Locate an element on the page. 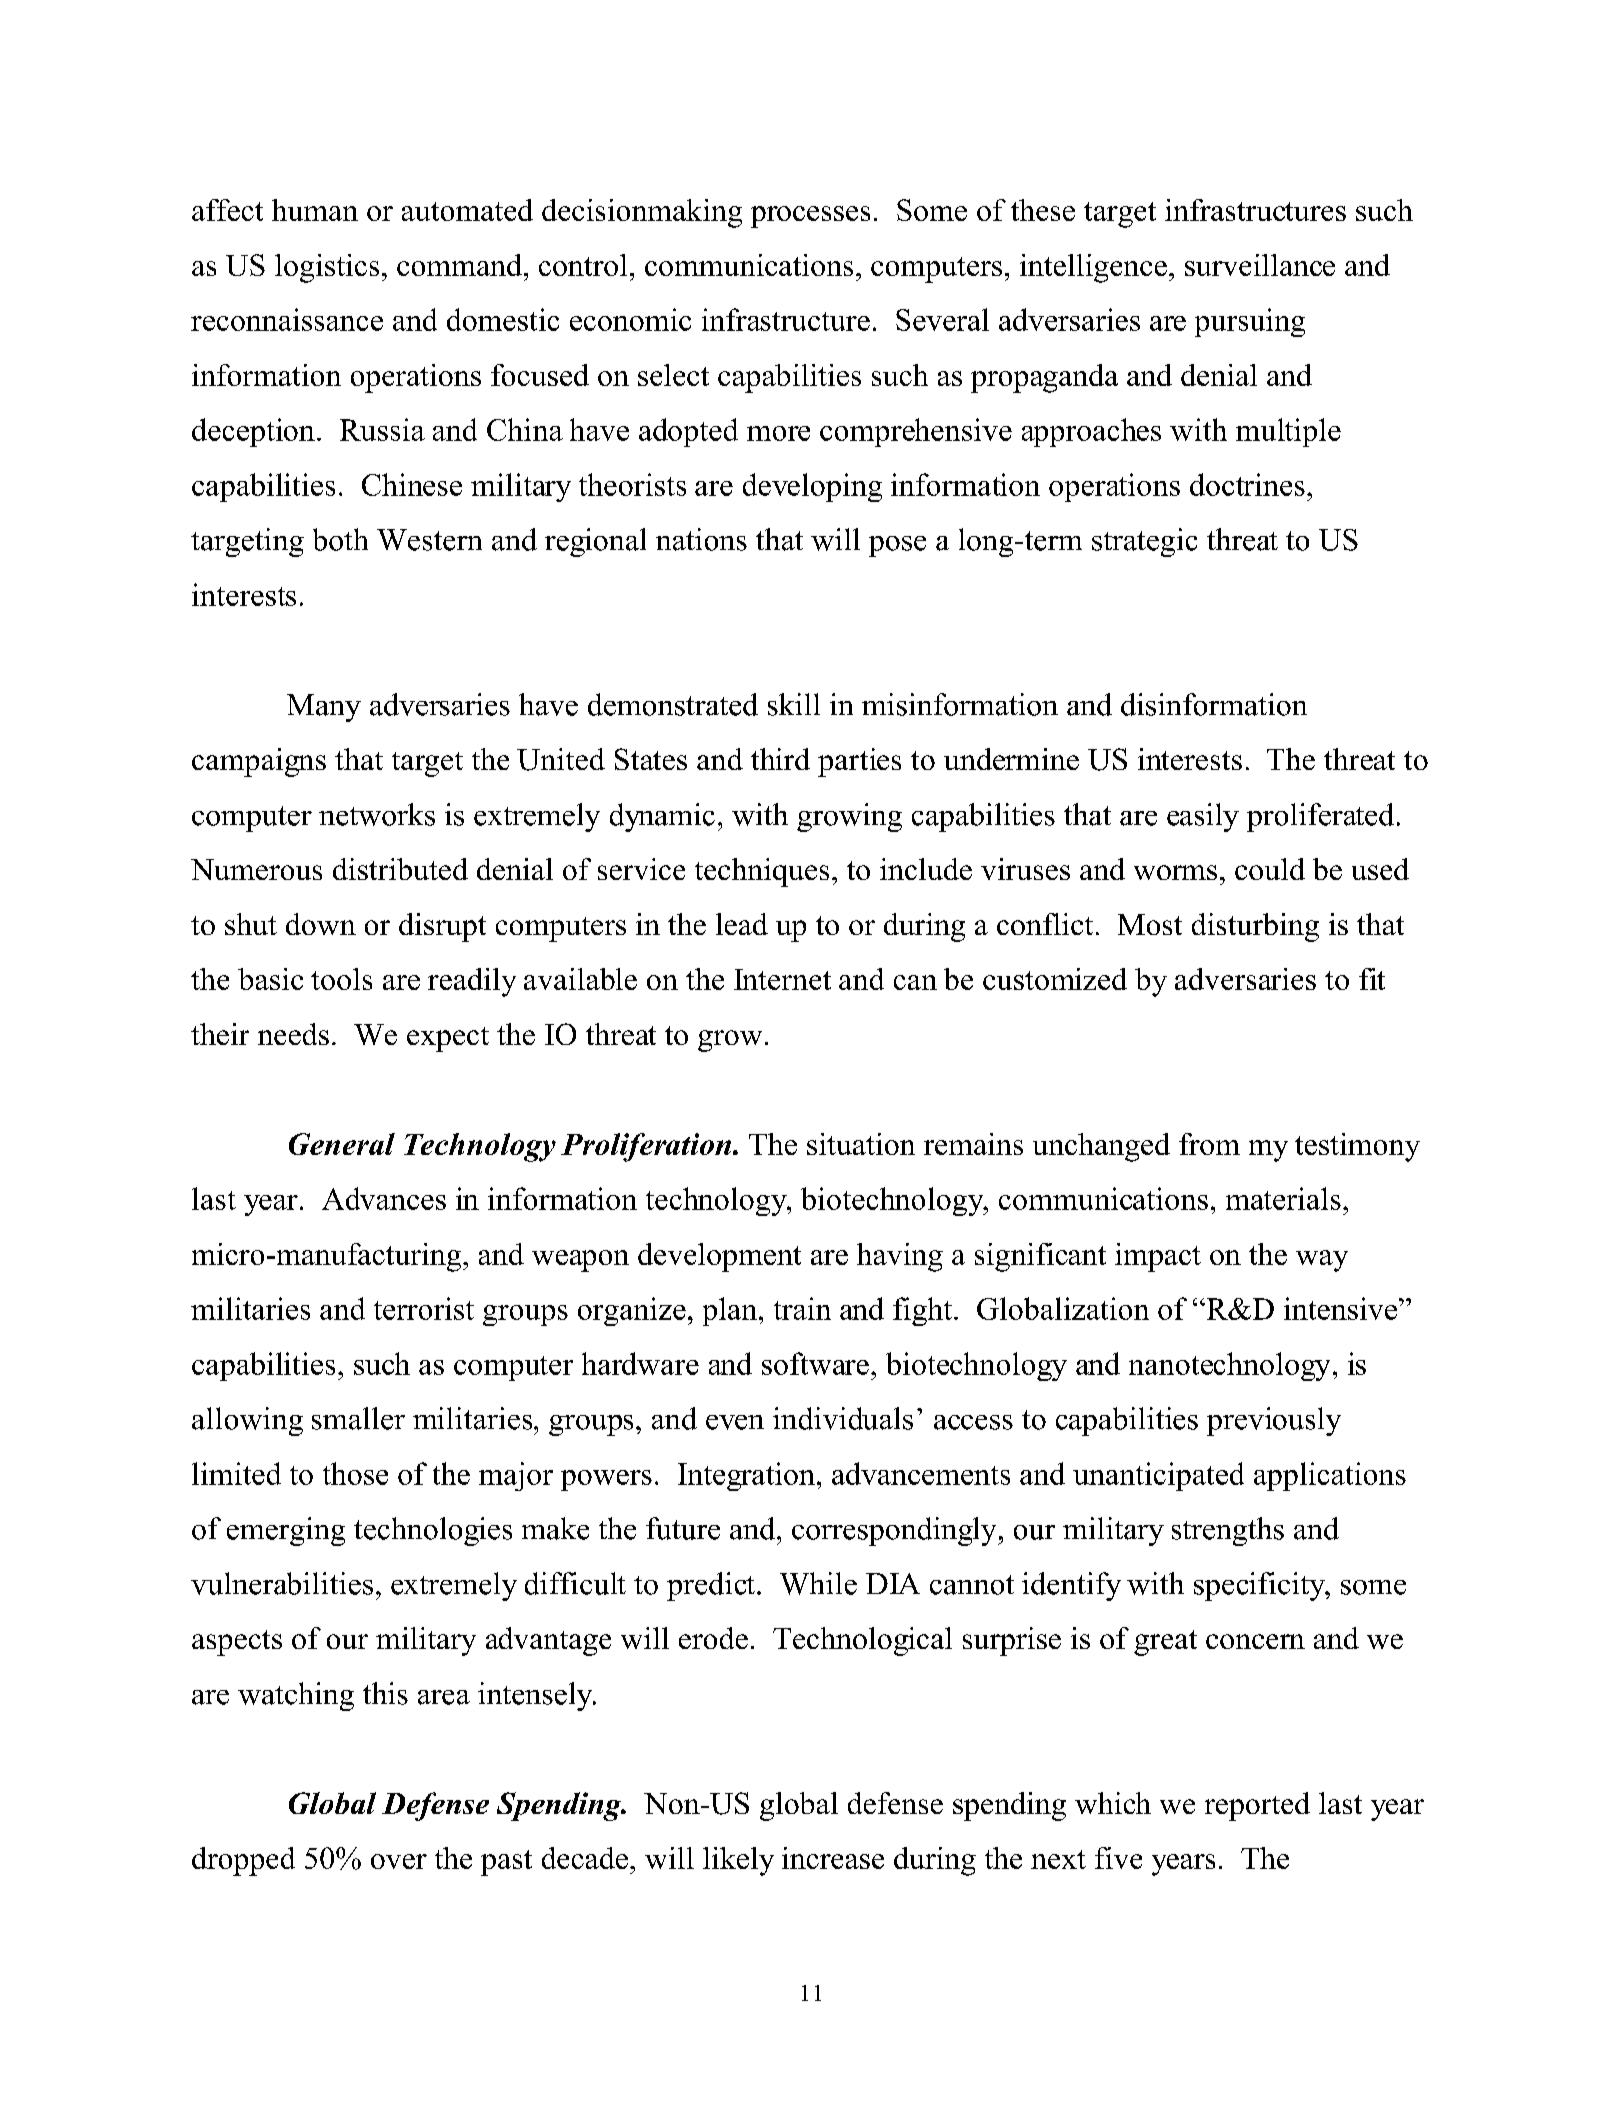  Internet is located at coordinates (782, 979).
